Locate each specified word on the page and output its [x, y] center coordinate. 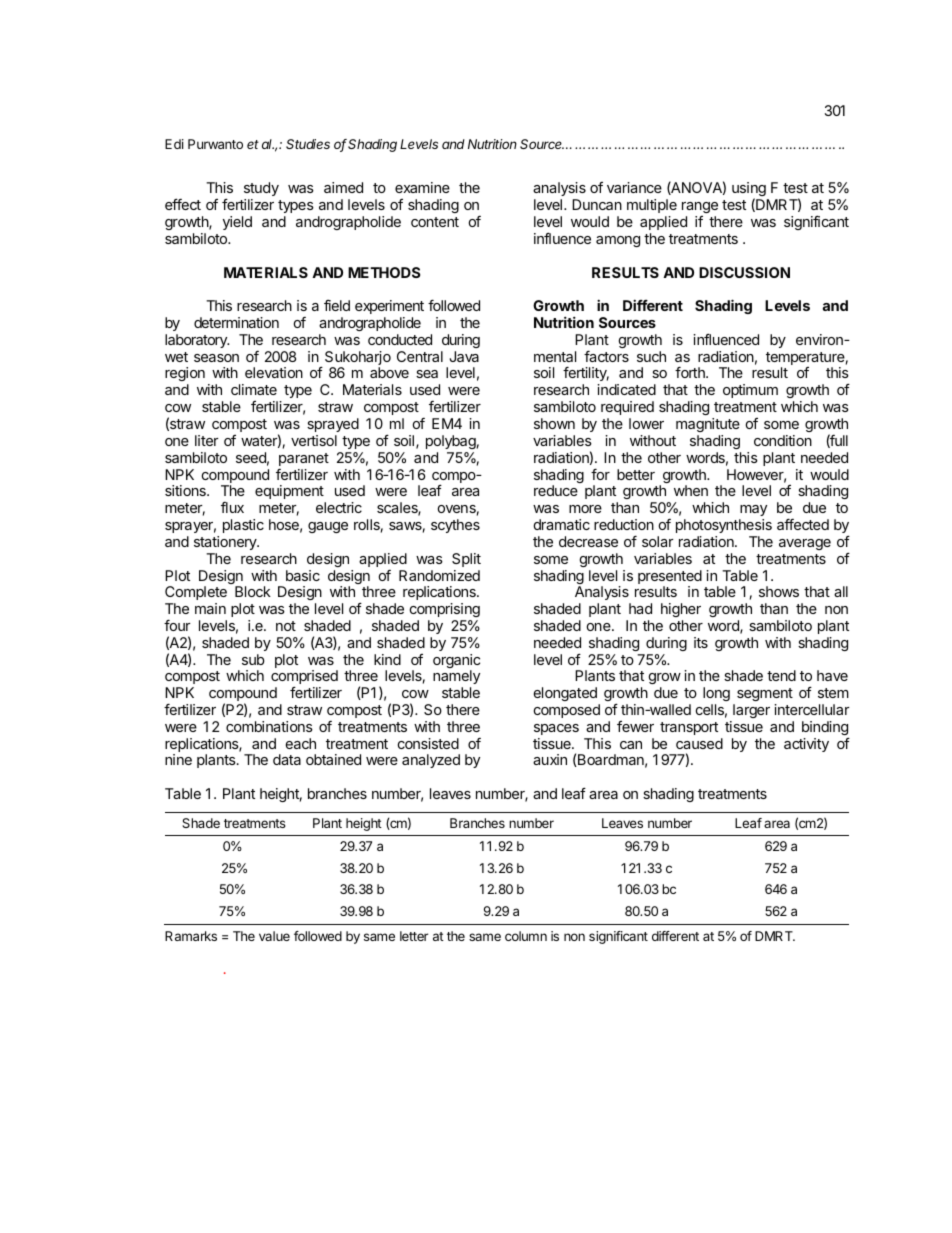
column [526, 936]
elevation [274, 372]
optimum [750, 391]
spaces [556, 729]
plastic [243, 526]
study [261, 191]
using [750, 191]
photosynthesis [724, 526]
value [274, 936]
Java [464, 356]
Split [466, 560]
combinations [269, 726]
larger [751, 711]
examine [422, 187]
